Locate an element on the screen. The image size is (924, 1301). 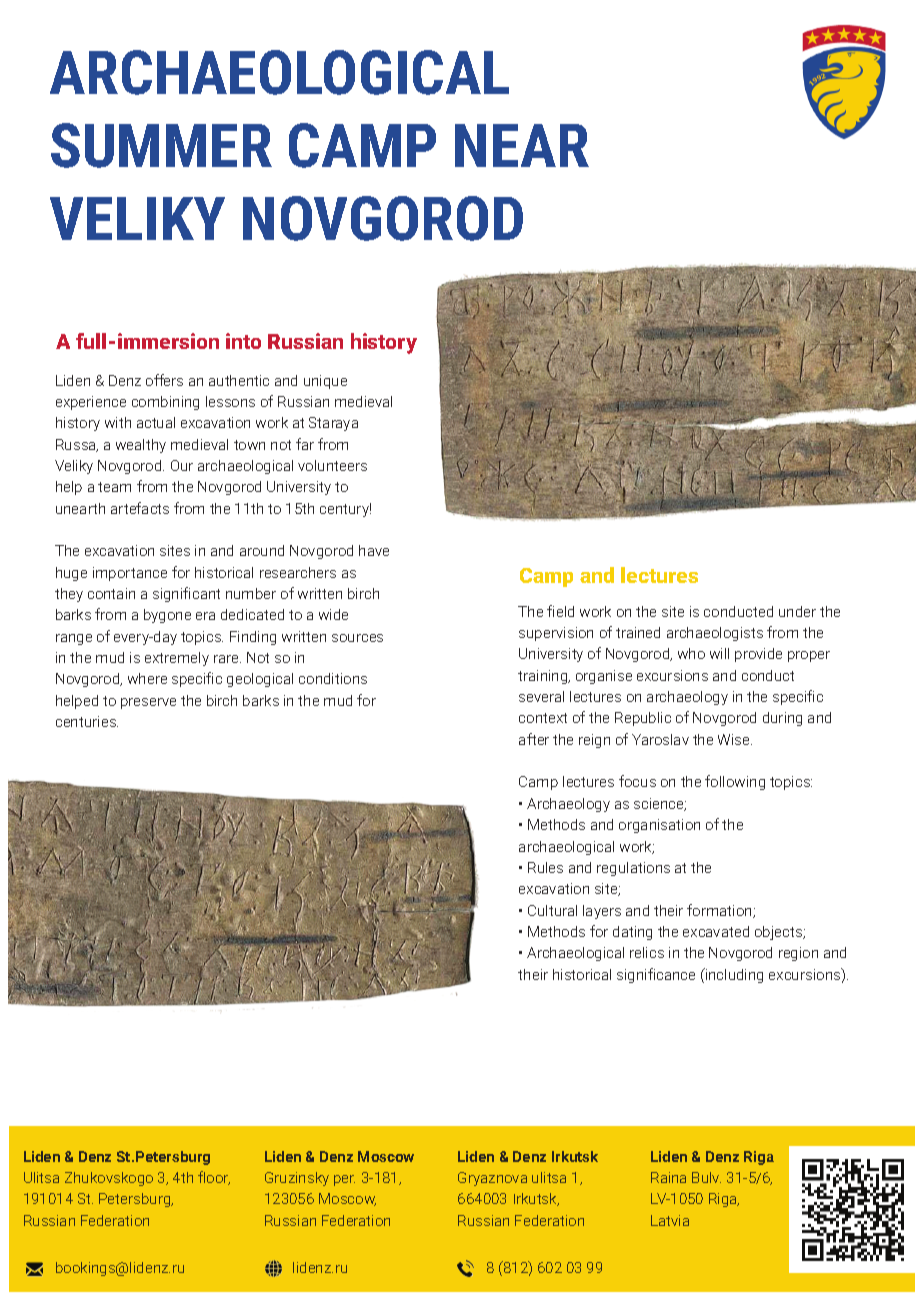
under is located at coordinates (797, 611).
